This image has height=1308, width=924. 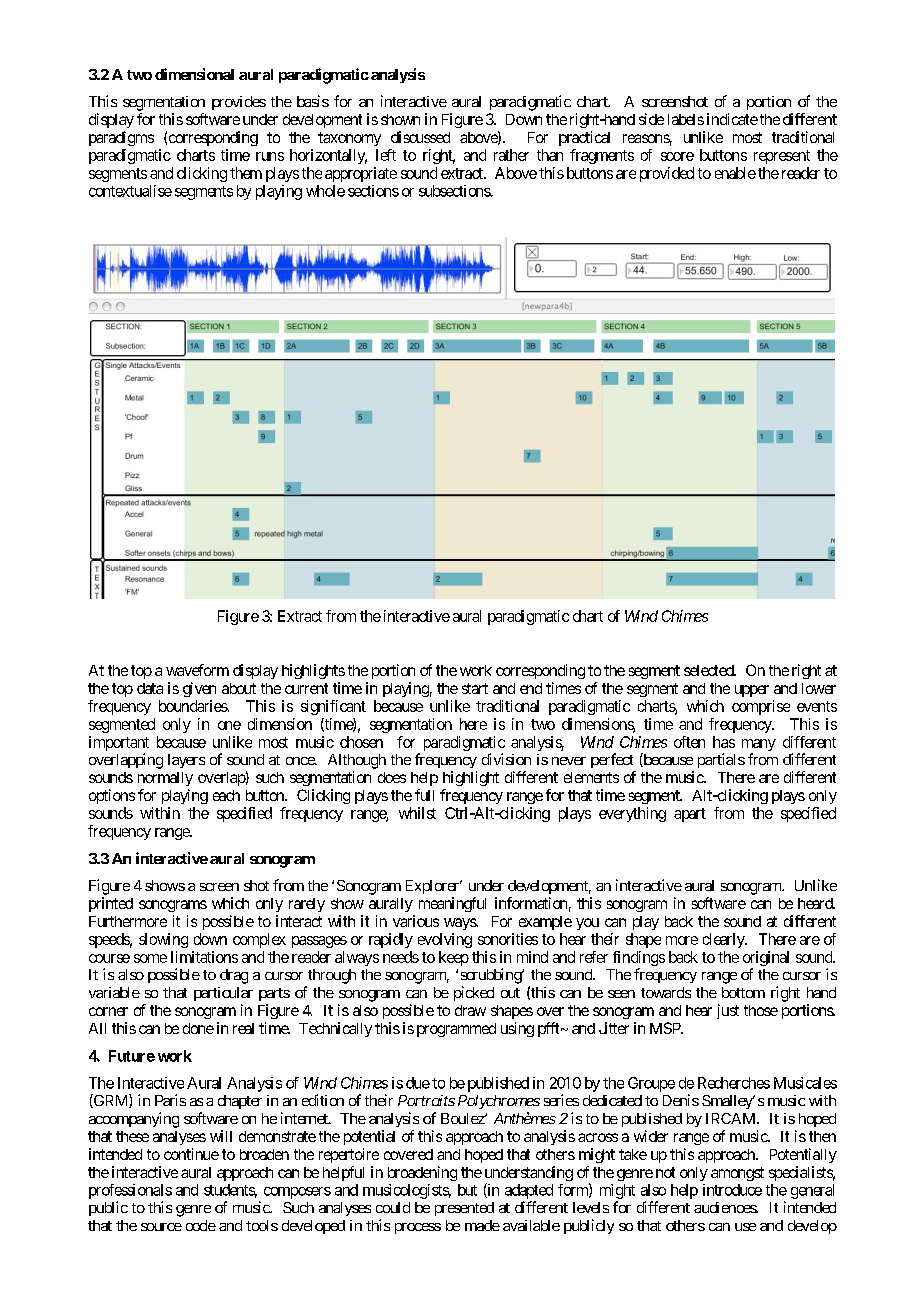 What do you see at coordinates (735, 173) in the image?
I see `enable` at bounding box center [735, 173].
